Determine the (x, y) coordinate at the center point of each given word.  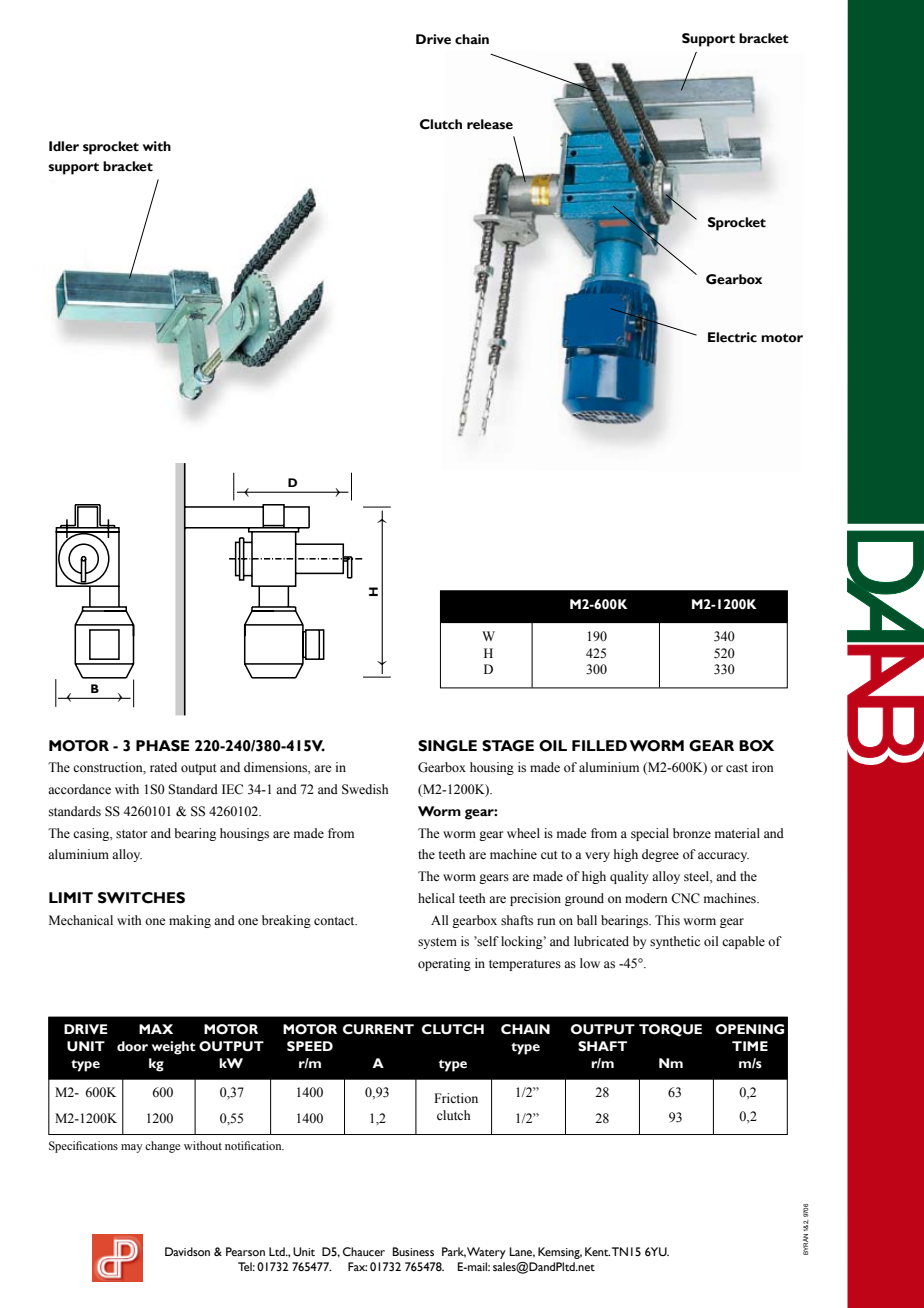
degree (660, 855)
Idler (64, 146)
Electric (732, 337)
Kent (597, 1251)
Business (413, 1251)
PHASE (162, 746)
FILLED (599, 745)
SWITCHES (141, 898)
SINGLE (447, 746)
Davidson (187, 1251)
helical (436, 898)
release (490, 124)
